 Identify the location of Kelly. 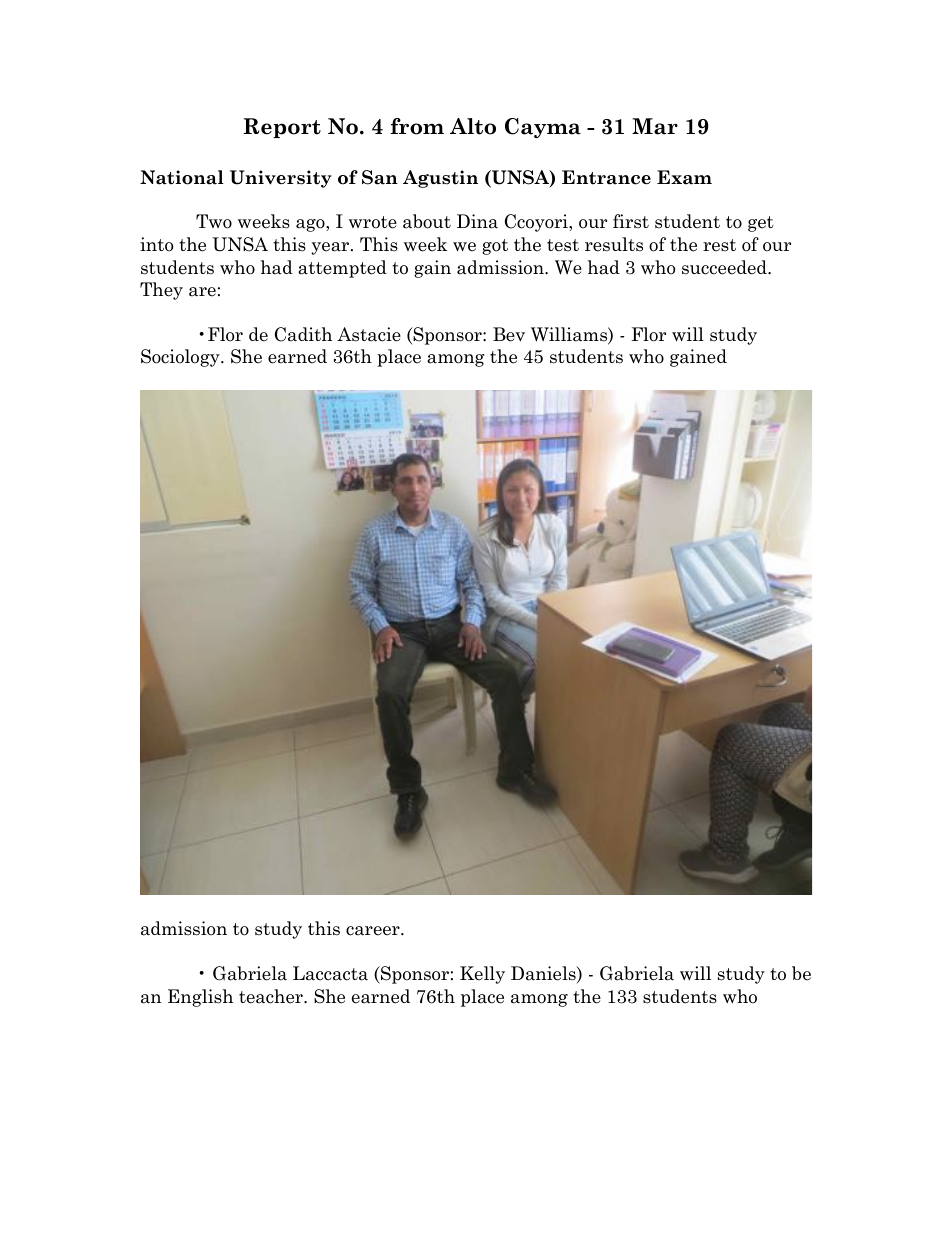
(482, 975).
